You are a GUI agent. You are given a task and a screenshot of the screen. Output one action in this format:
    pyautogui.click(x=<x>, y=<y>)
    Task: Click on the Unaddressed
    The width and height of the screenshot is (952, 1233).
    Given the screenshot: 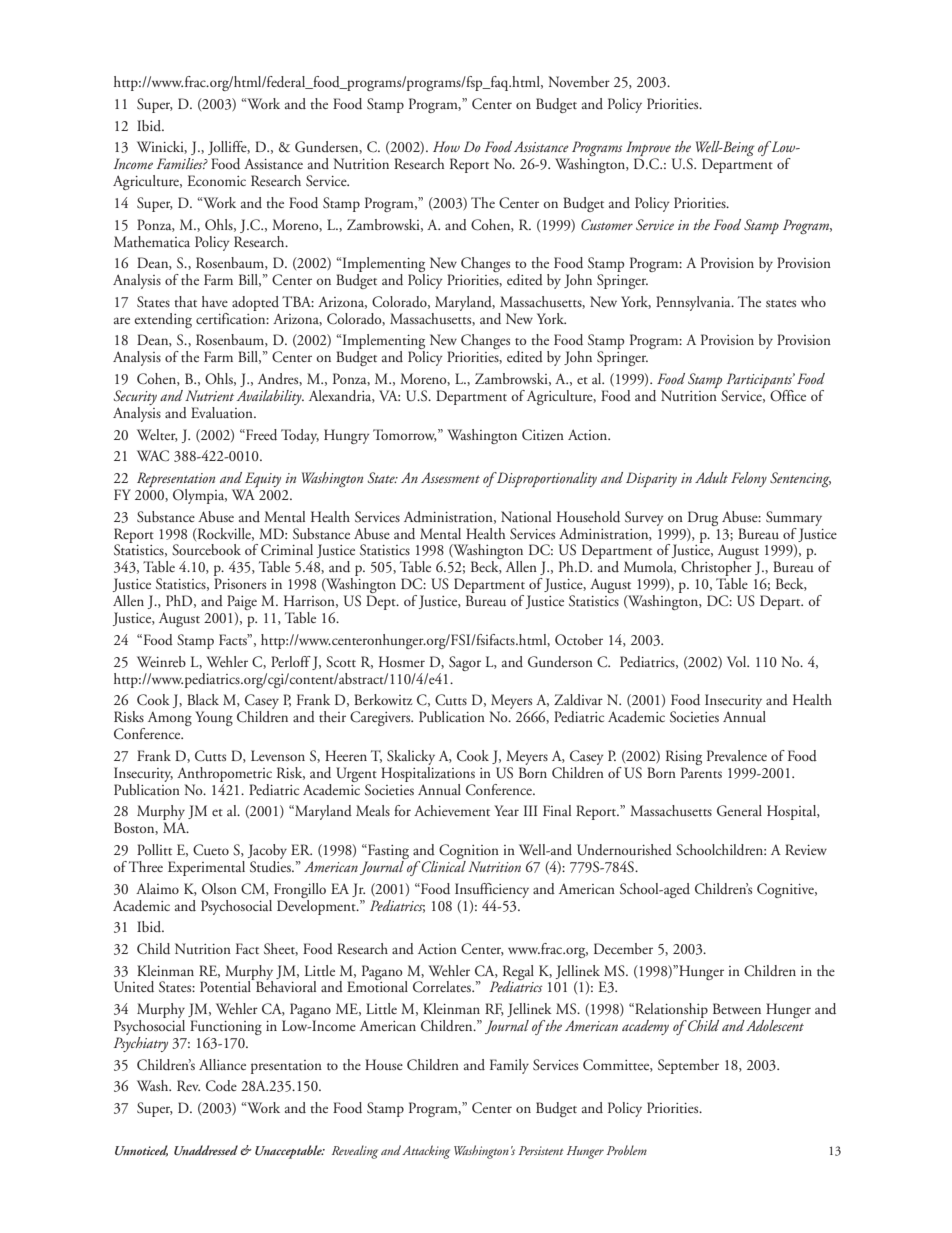 What is the action you would take?
    pyautogui.click(x=206, y=1150)
